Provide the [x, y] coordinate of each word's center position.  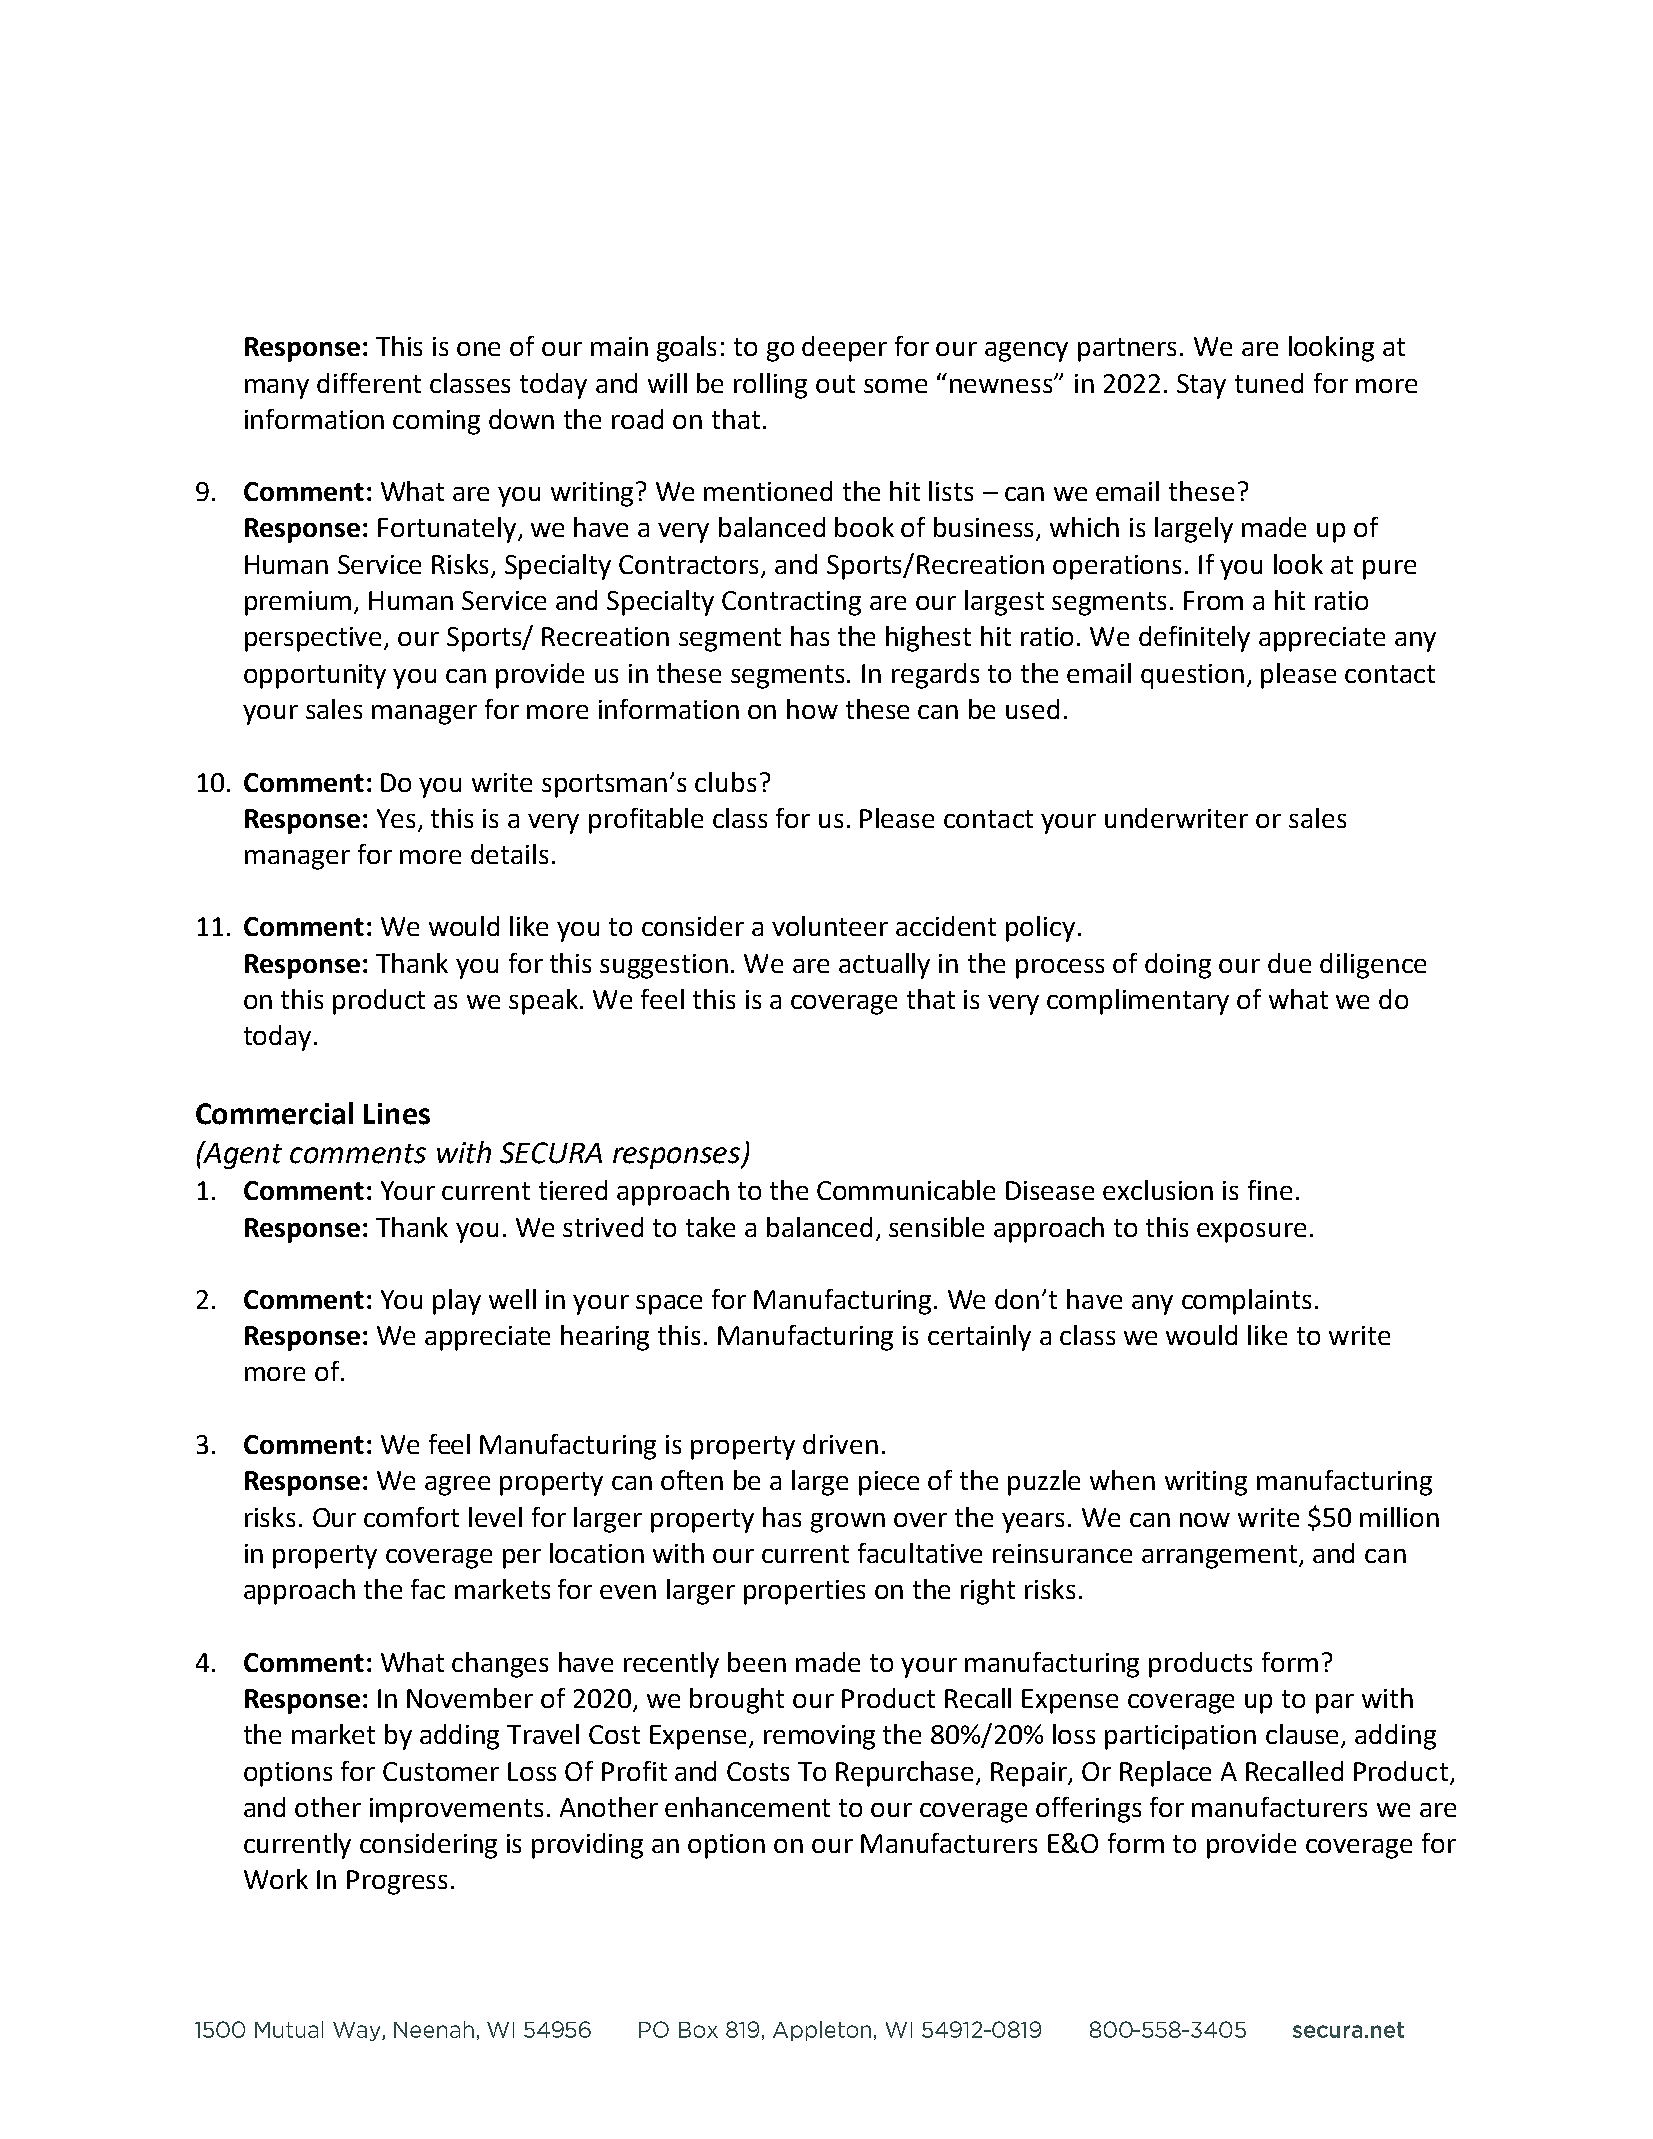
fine [1270, 1190]
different [369, 383]
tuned [1269, 383]
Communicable [906, 1190]
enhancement [747, 1807]
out [835, 384]
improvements [456, 1810]
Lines [397, 1114]
